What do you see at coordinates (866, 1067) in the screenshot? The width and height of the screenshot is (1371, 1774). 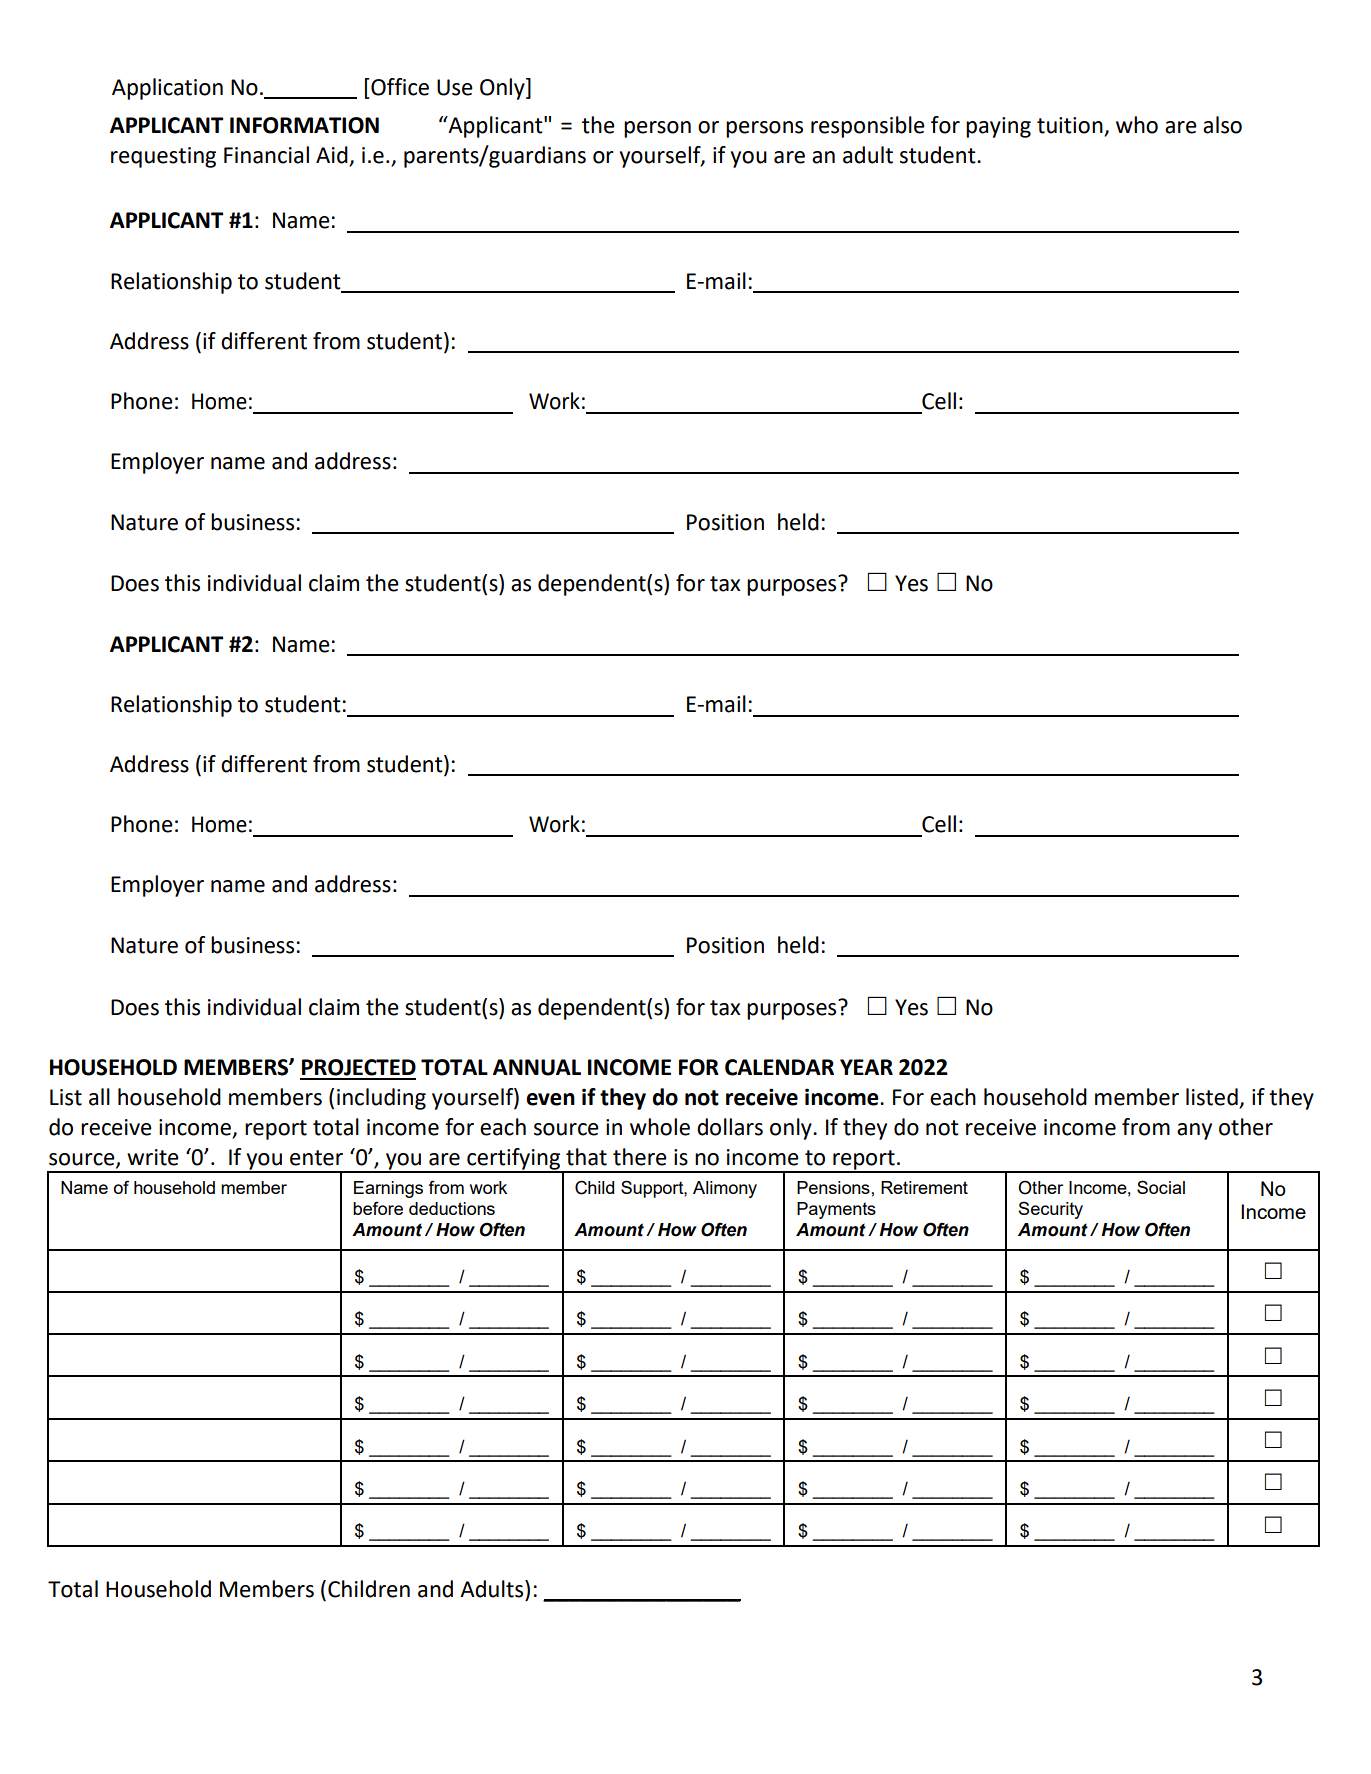 I see `YEAR` at bounding box center [866, 1067].
